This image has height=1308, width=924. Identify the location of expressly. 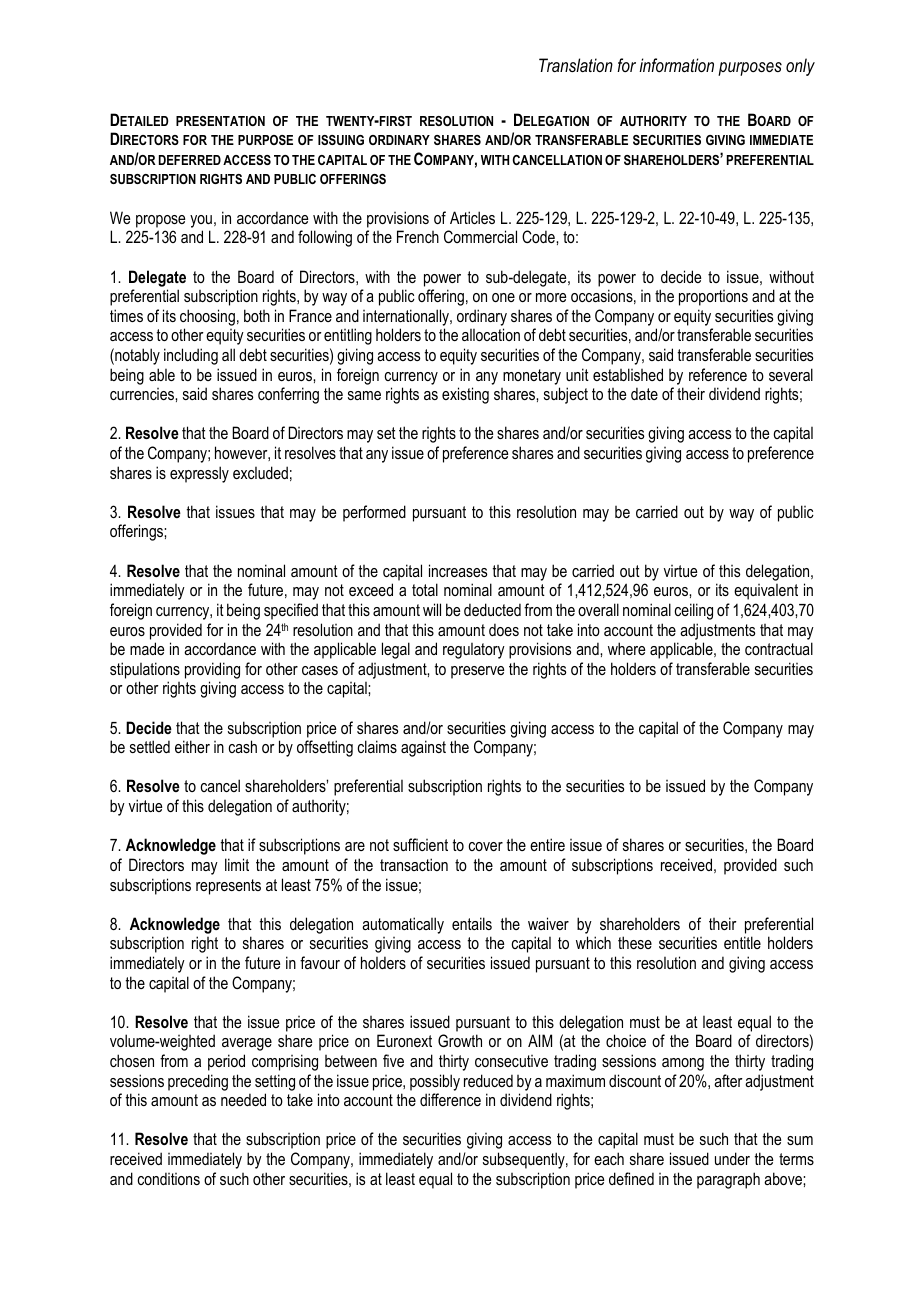
(199, 474).
